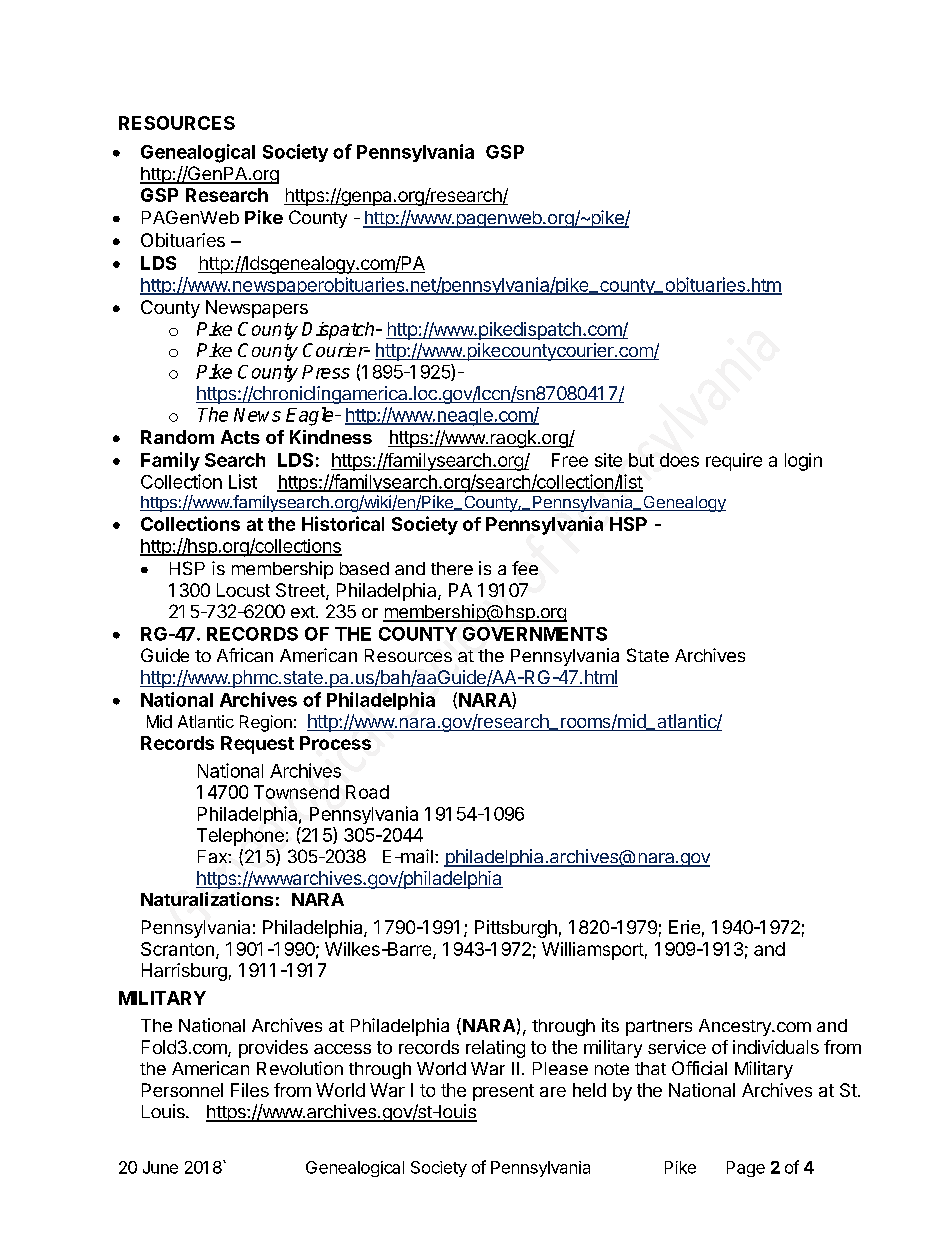  What do you see at coordinates (160, 1167) in the screenshot?
I see `June` at bounding box center [160, 1167].
